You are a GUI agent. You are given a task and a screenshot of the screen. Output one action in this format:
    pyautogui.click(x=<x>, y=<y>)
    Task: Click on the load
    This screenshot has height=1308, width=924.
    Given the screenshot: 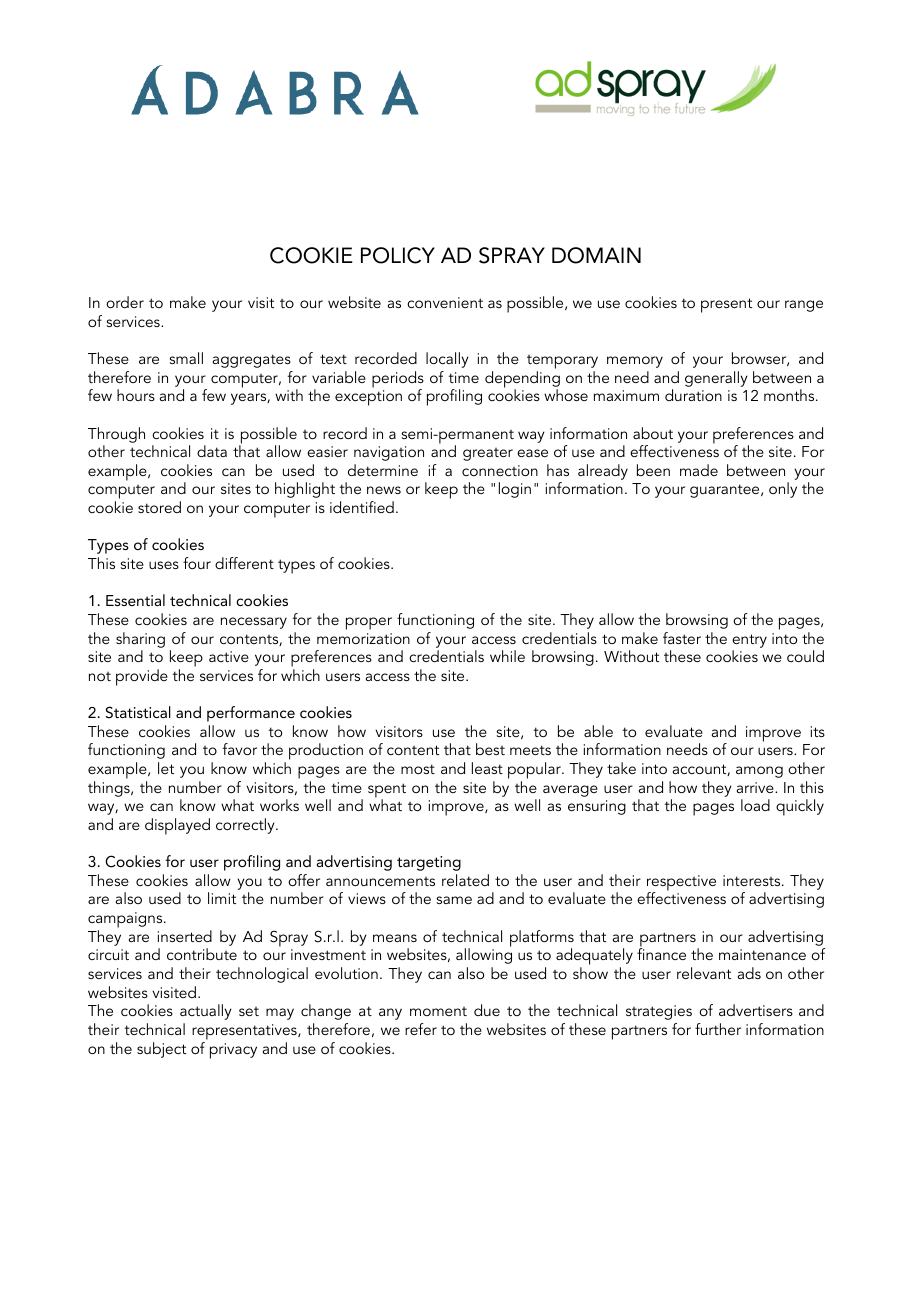 What is the action you would take?
    pyautogui.click(x=755, y=805)
